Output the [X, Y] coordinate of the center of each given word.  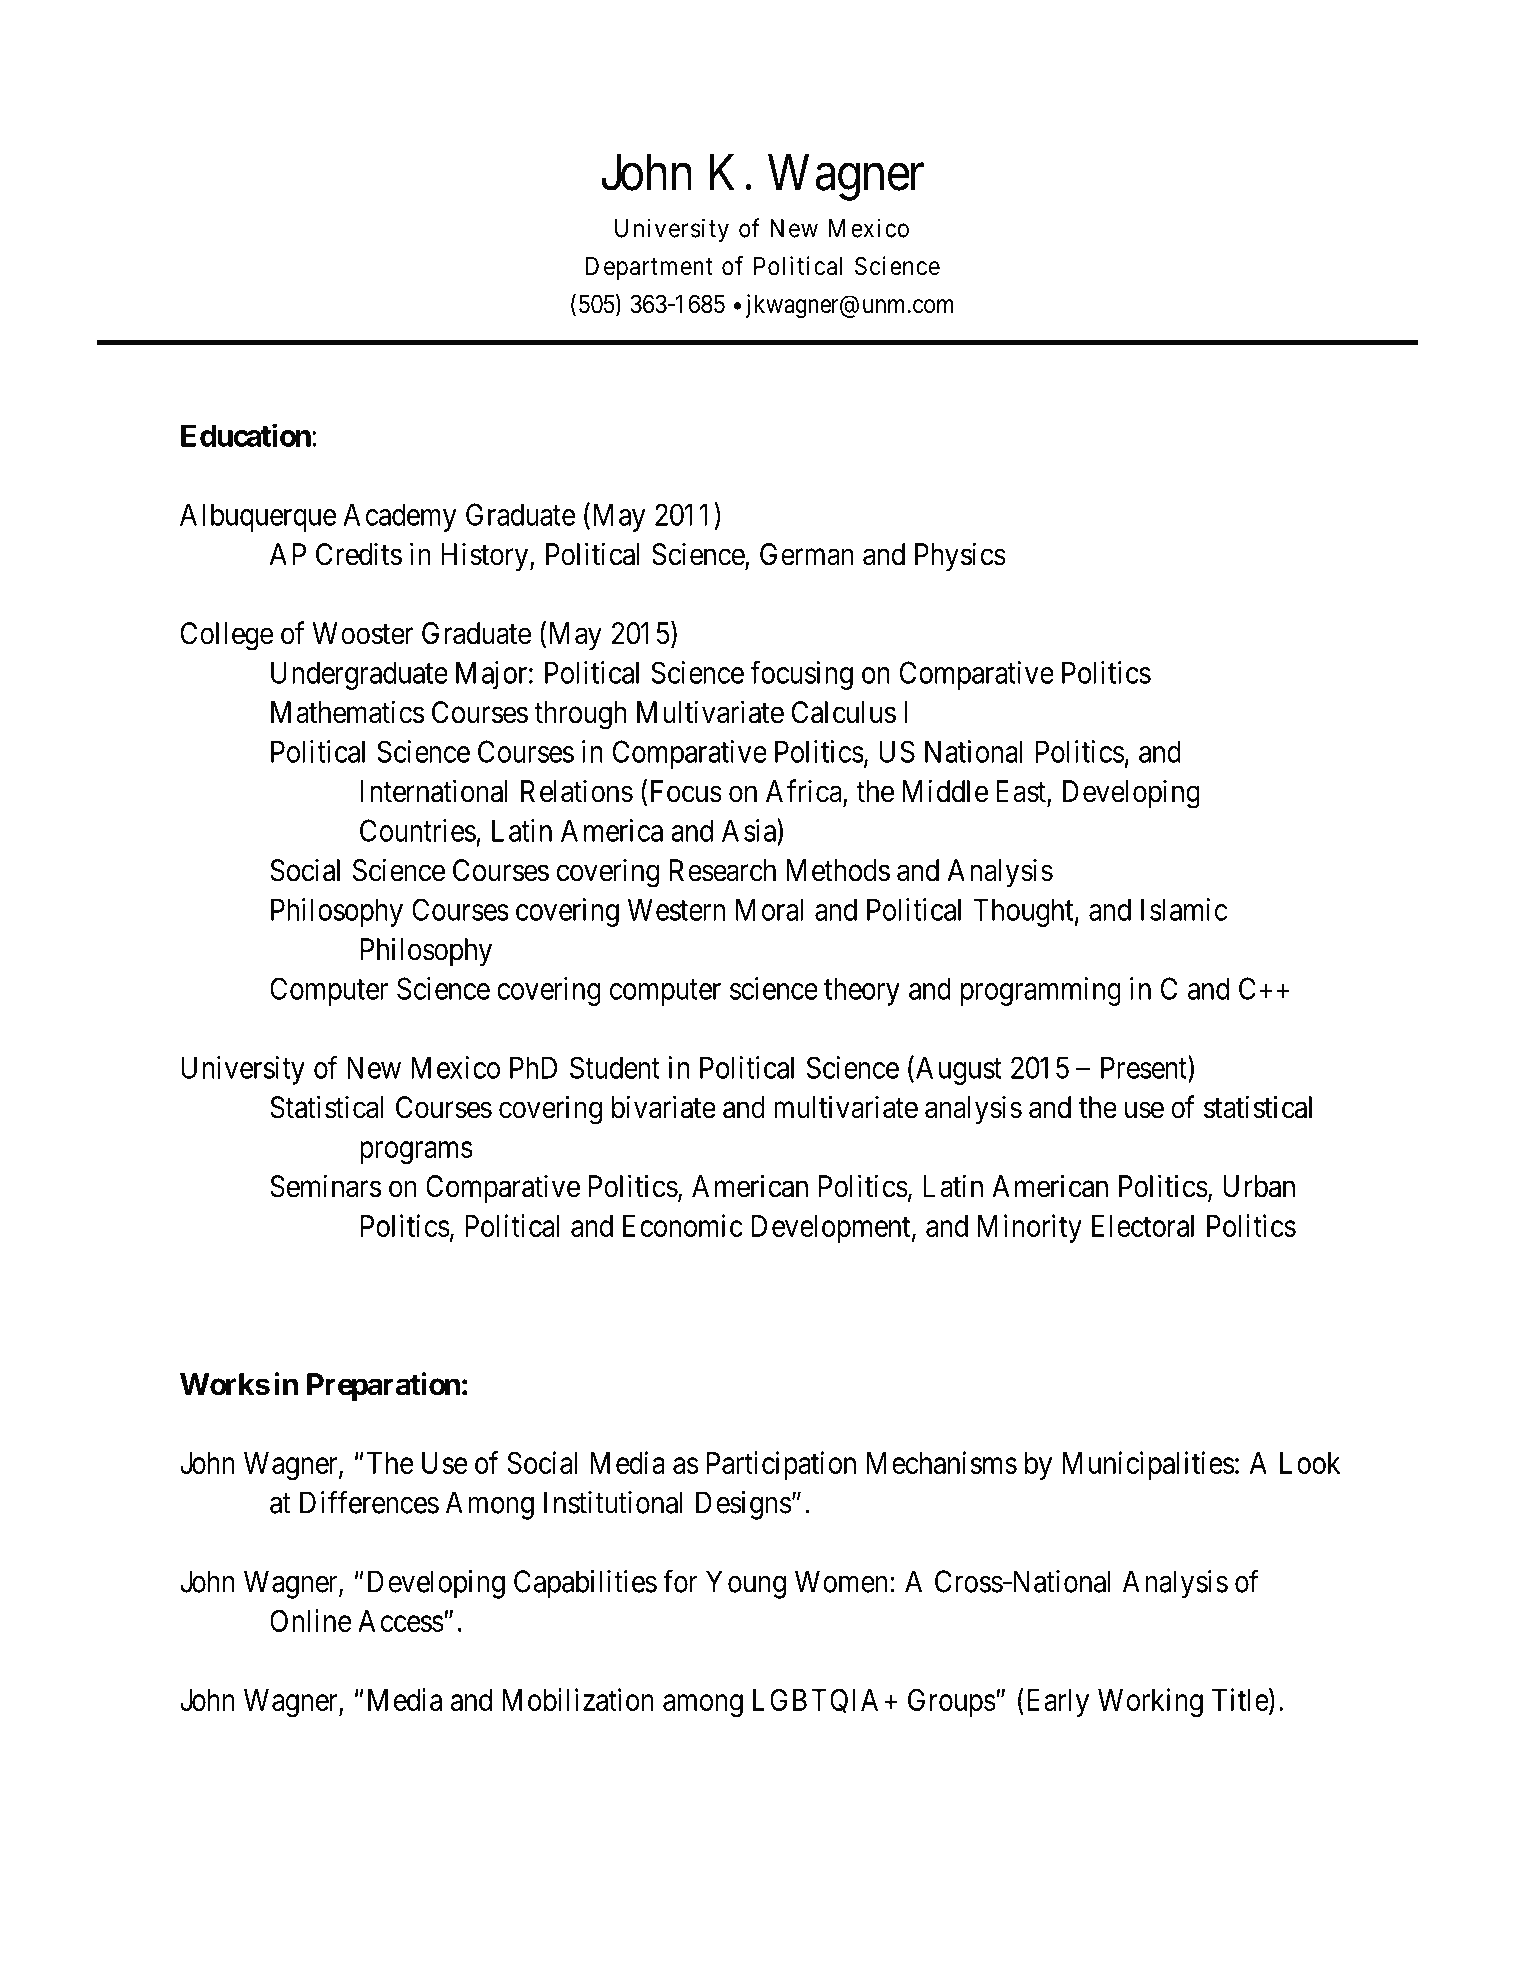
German [807, 554]
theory [862, 991]
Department [649, 268]
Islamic [1184, 909]
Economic [683, 1225]
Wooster [363, 633]
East [1022, 792]
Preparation [383, 1386]
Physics [960, 556]
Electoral [1143, 1226]
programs [416, 1152]
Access [401, 1621]
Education [246, 435]
